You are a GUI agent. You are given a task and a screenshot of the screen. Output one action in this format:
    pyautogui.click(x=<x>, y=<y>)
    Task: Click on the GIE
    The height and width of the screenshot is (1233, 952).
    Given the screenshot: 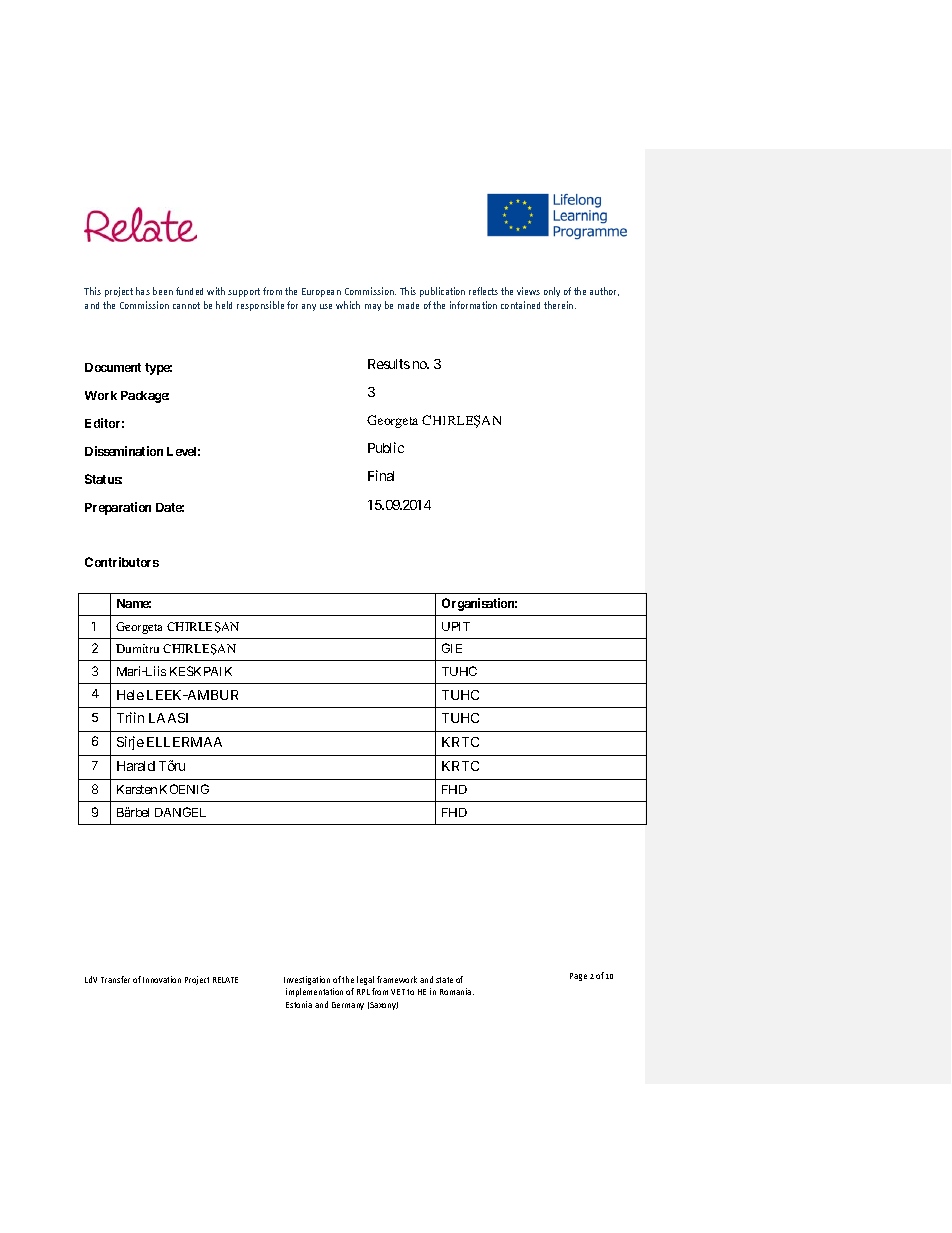 What is the action you would take?
    pyautogui.click(x=452, y=648)
